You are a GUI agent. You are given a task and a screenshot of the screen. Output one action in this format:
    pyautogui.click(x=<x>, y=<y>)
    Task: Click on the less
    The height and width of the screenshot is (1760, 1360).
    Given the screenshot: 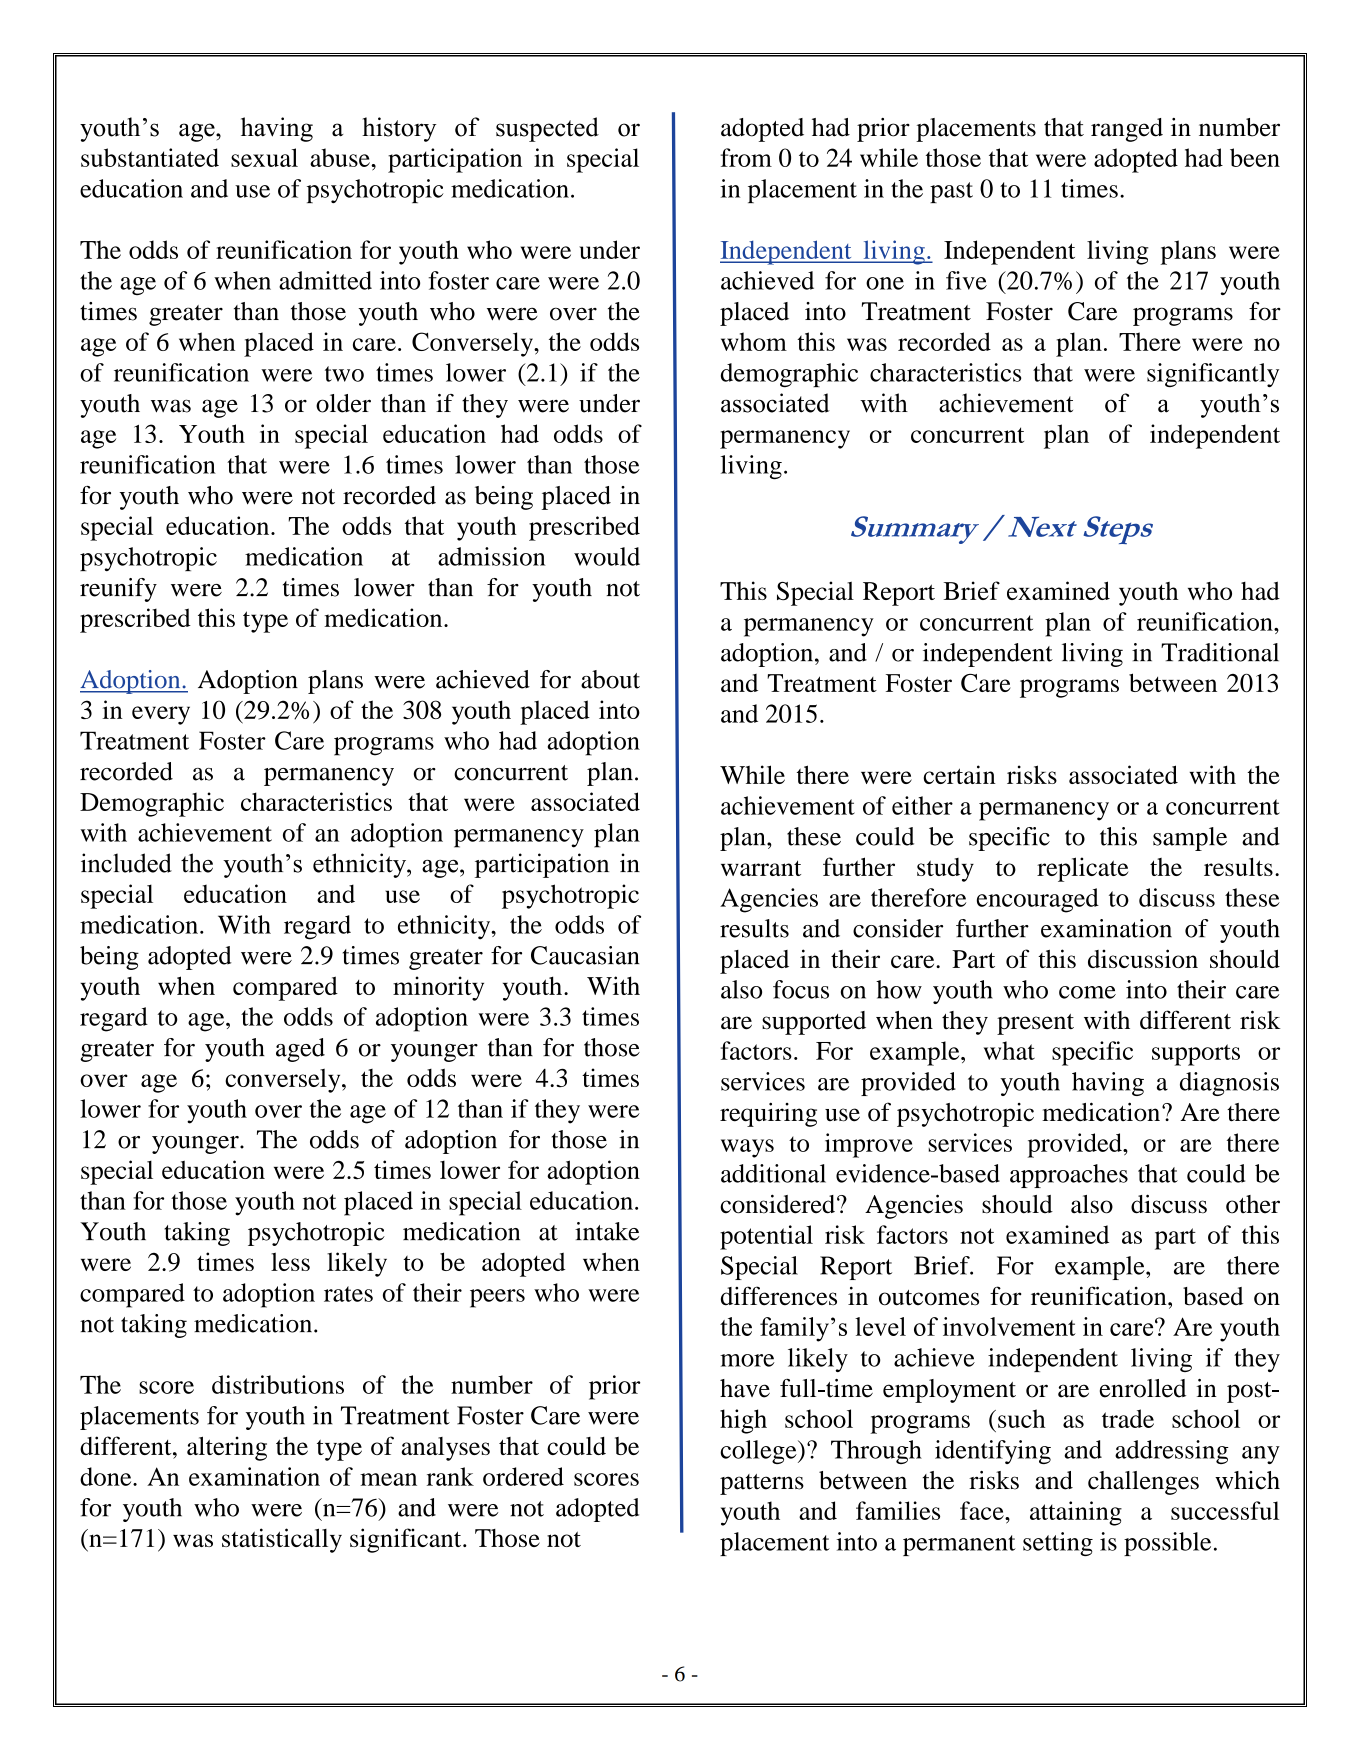 What is the action you would take?
    pyautogui.click(x=290, y=1261)
